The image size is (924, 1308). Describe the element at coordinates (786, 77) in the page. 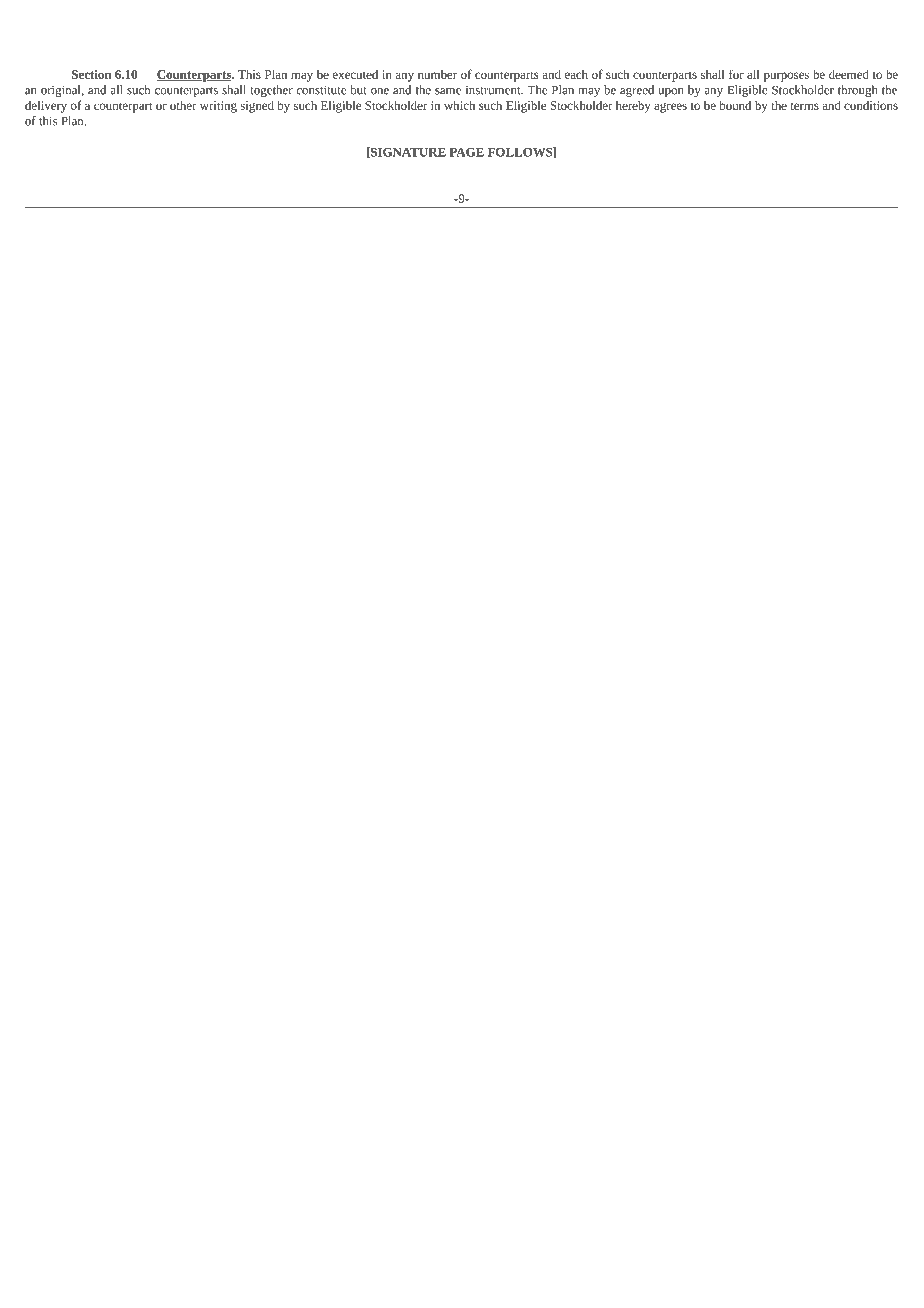

I see `purposes` at that location.
